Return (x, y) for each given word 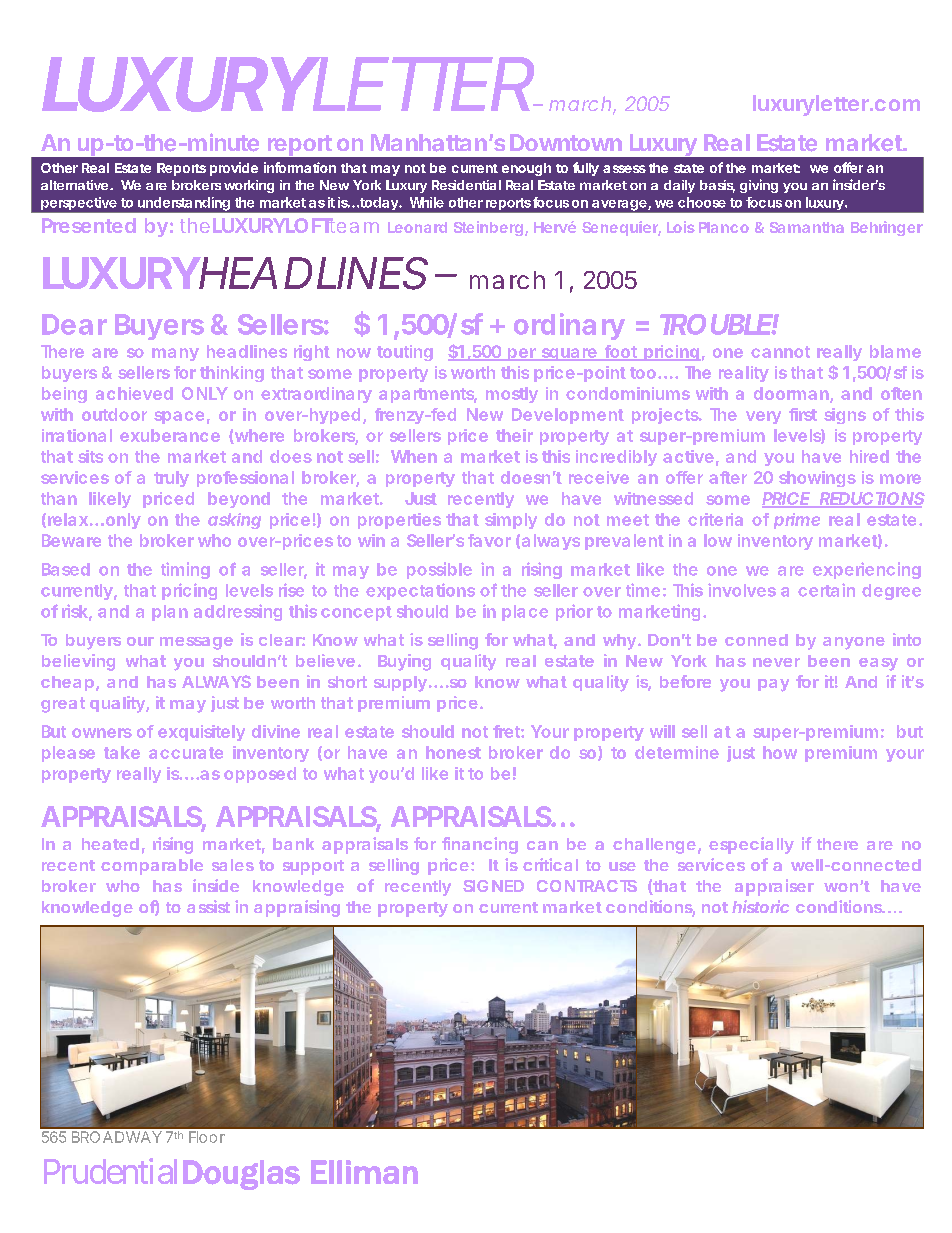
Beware (71, 540)
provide (234, 169)
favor (489, 540)
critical (550, 864)
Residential (466, 185)
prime (797, 521)
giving (759, 186)
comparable (152, 867)
